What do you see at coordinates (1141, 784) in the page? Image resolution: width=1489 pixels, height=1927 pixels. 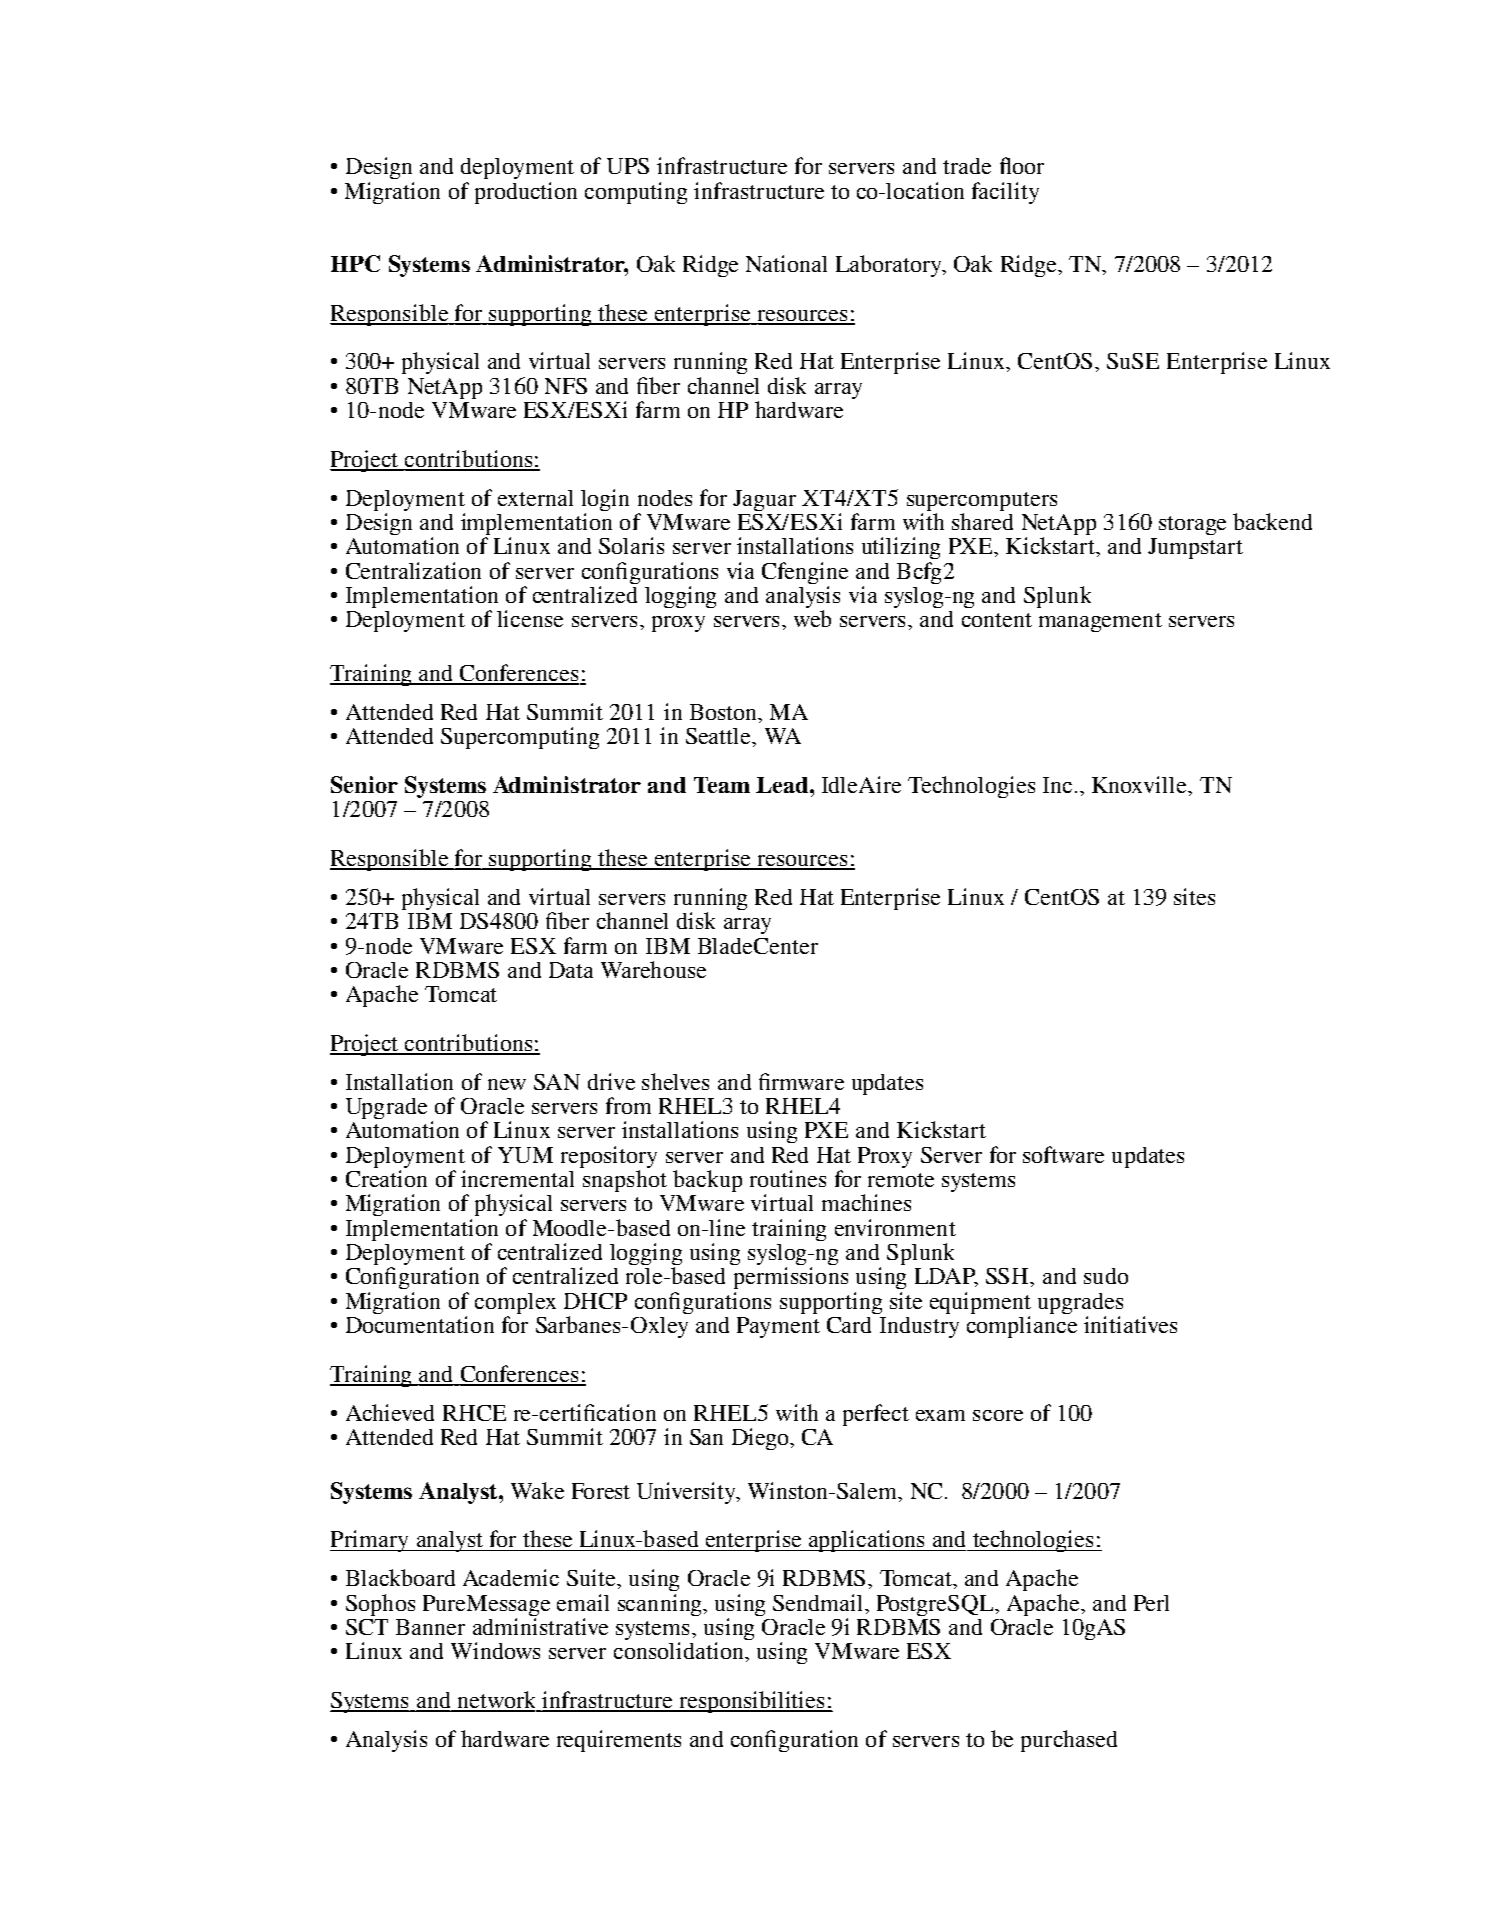 I see `Knoxville` at bounding box center [1141, 784].
